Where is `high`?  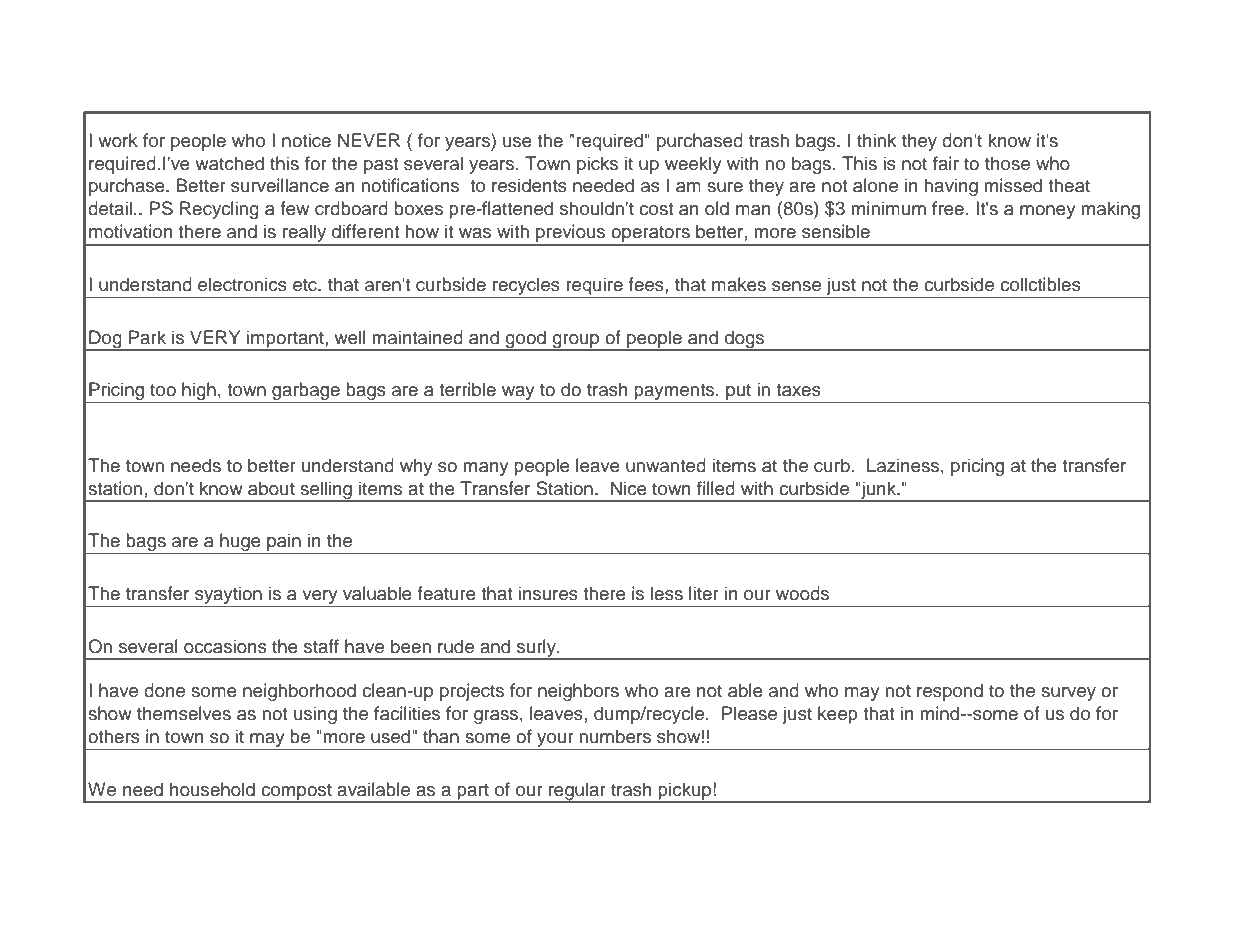
high is located at coordinates (199, 392).
